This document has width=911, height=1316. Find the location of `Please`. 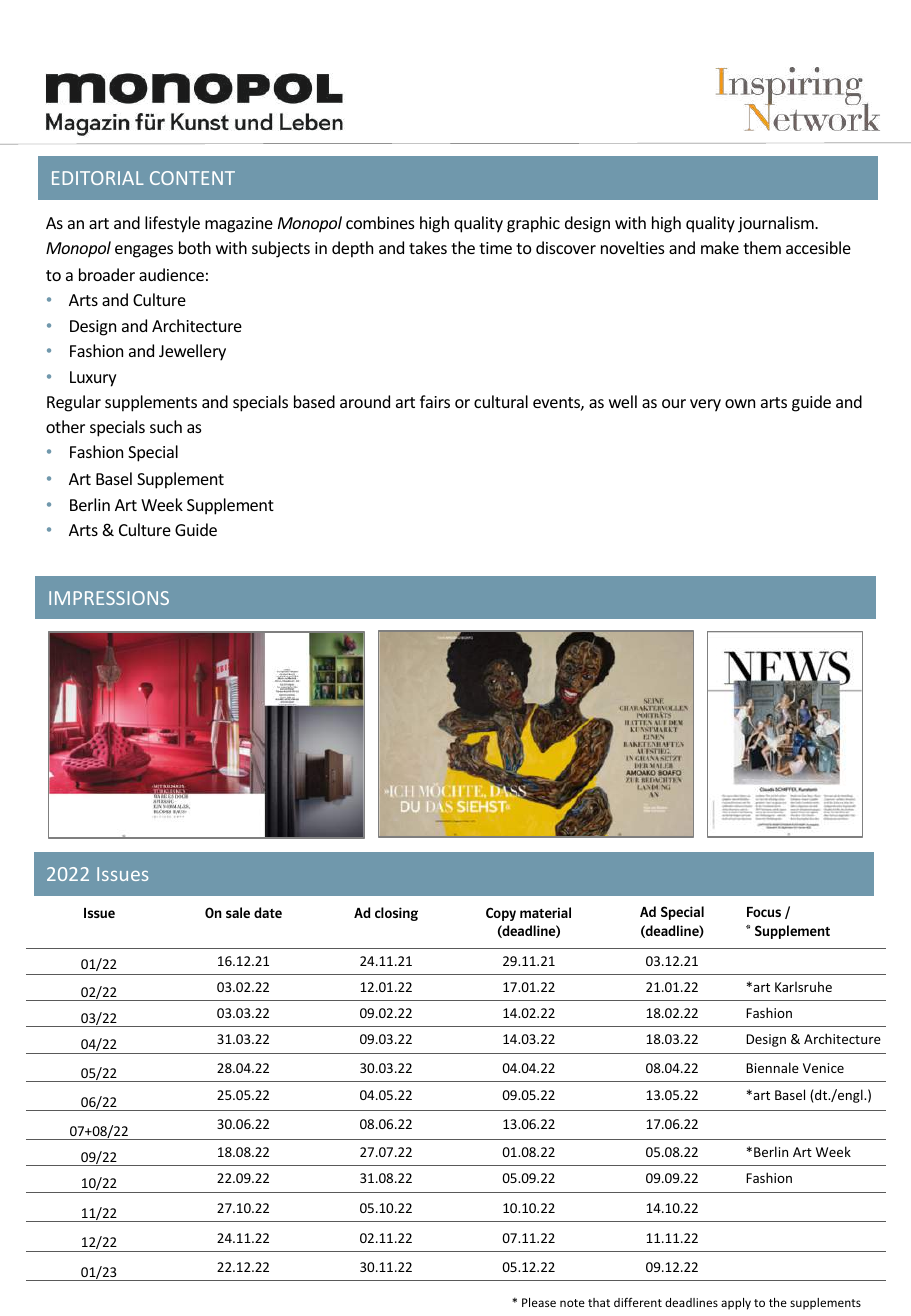

Please is located at coordinates (539, 1302).
